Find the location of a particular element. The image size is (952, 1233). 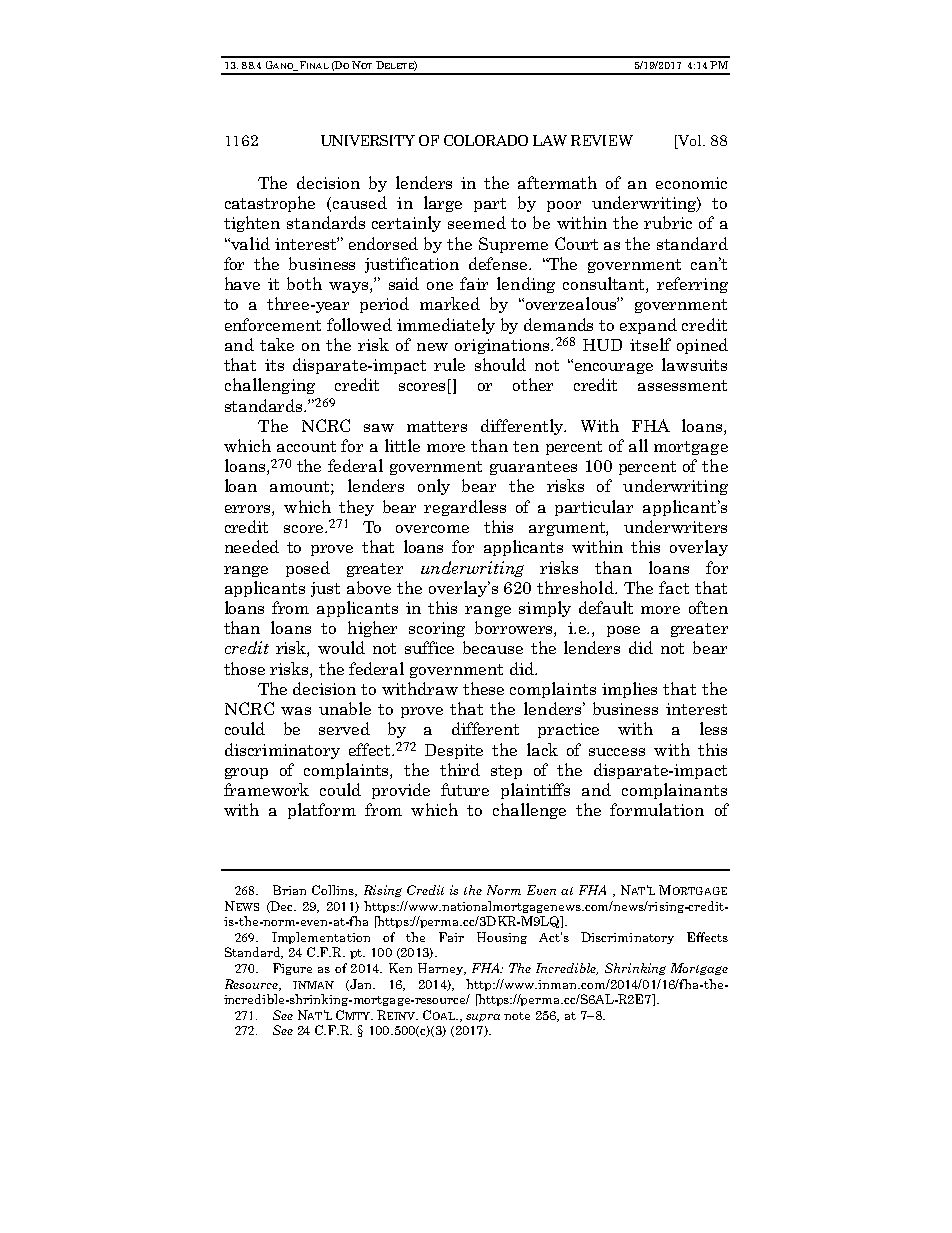

implies is located at coordinates (629, 690).
